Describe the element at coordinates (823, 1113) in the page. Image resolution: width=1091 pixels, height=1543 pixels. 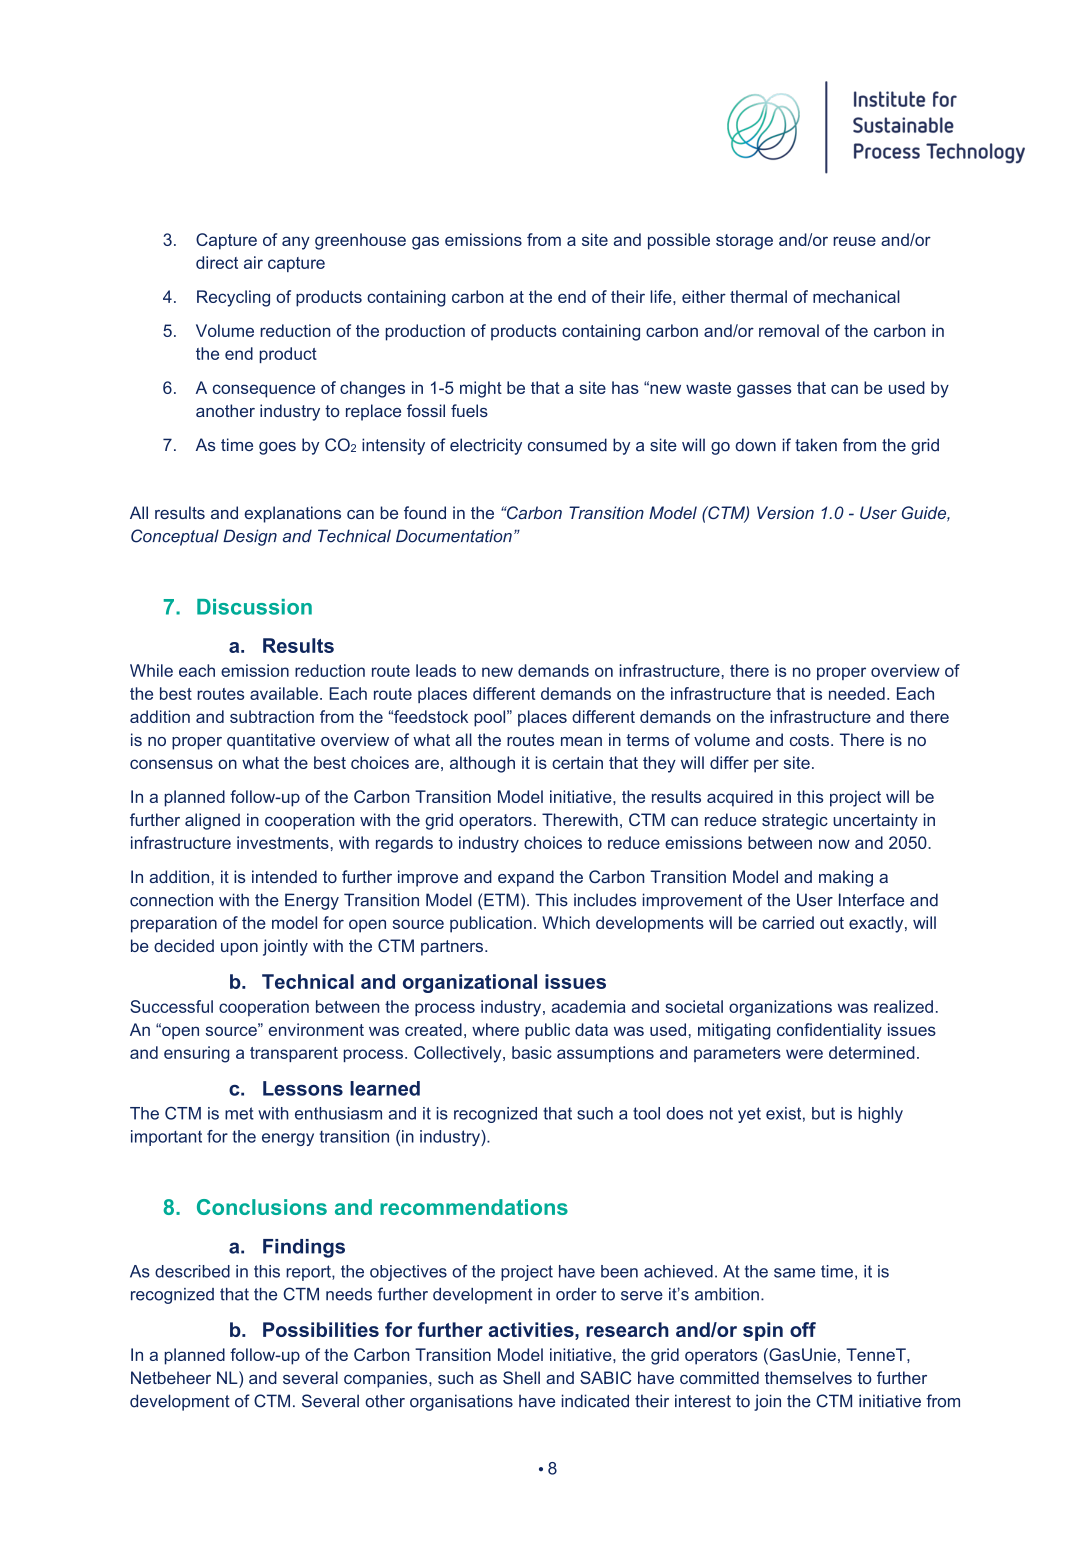
I see `but` at that location.
